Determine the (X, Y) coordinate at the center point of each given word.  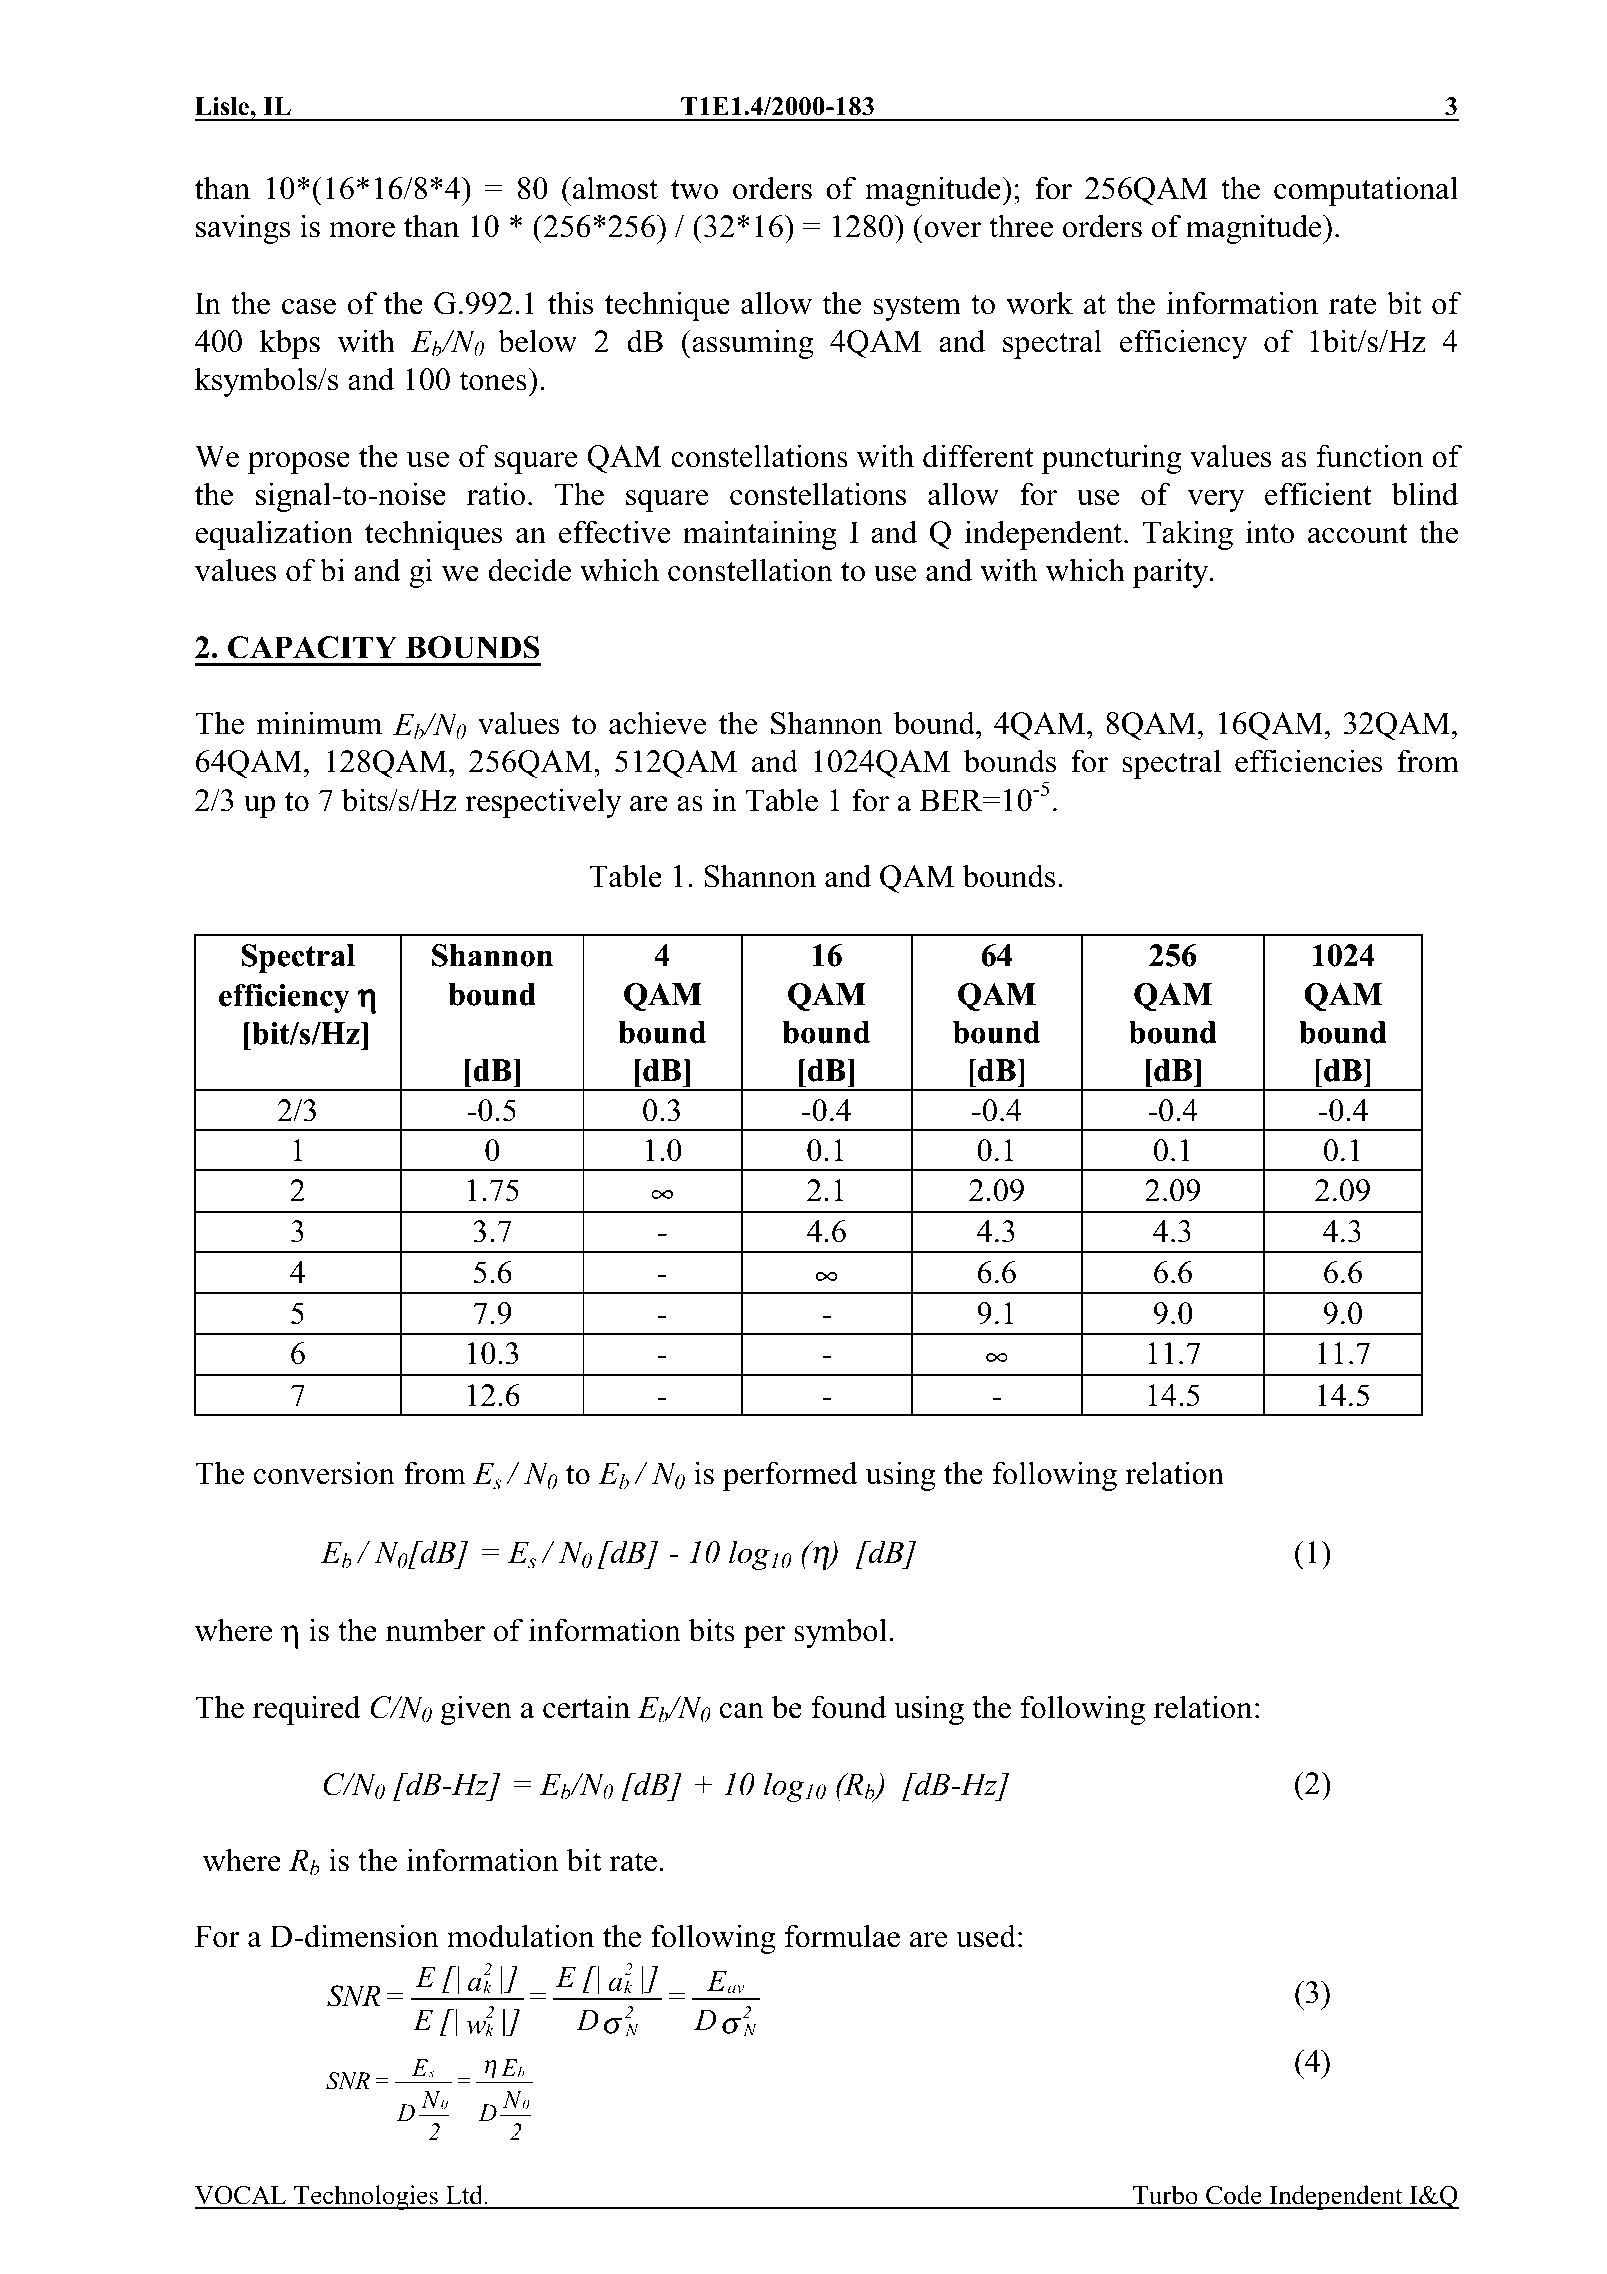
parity (1172, 573)
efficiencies (1308, 761)
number (435, 1630)
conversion (324, 1473)
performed (790, 1476)
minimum (319, 723)
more (362, 230)
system (917, 308)
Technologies (366, 2197)
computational (1366, 191)
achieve (657, 723)
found (849, 1707)
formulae (842, 1936)
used (986, 1936)
